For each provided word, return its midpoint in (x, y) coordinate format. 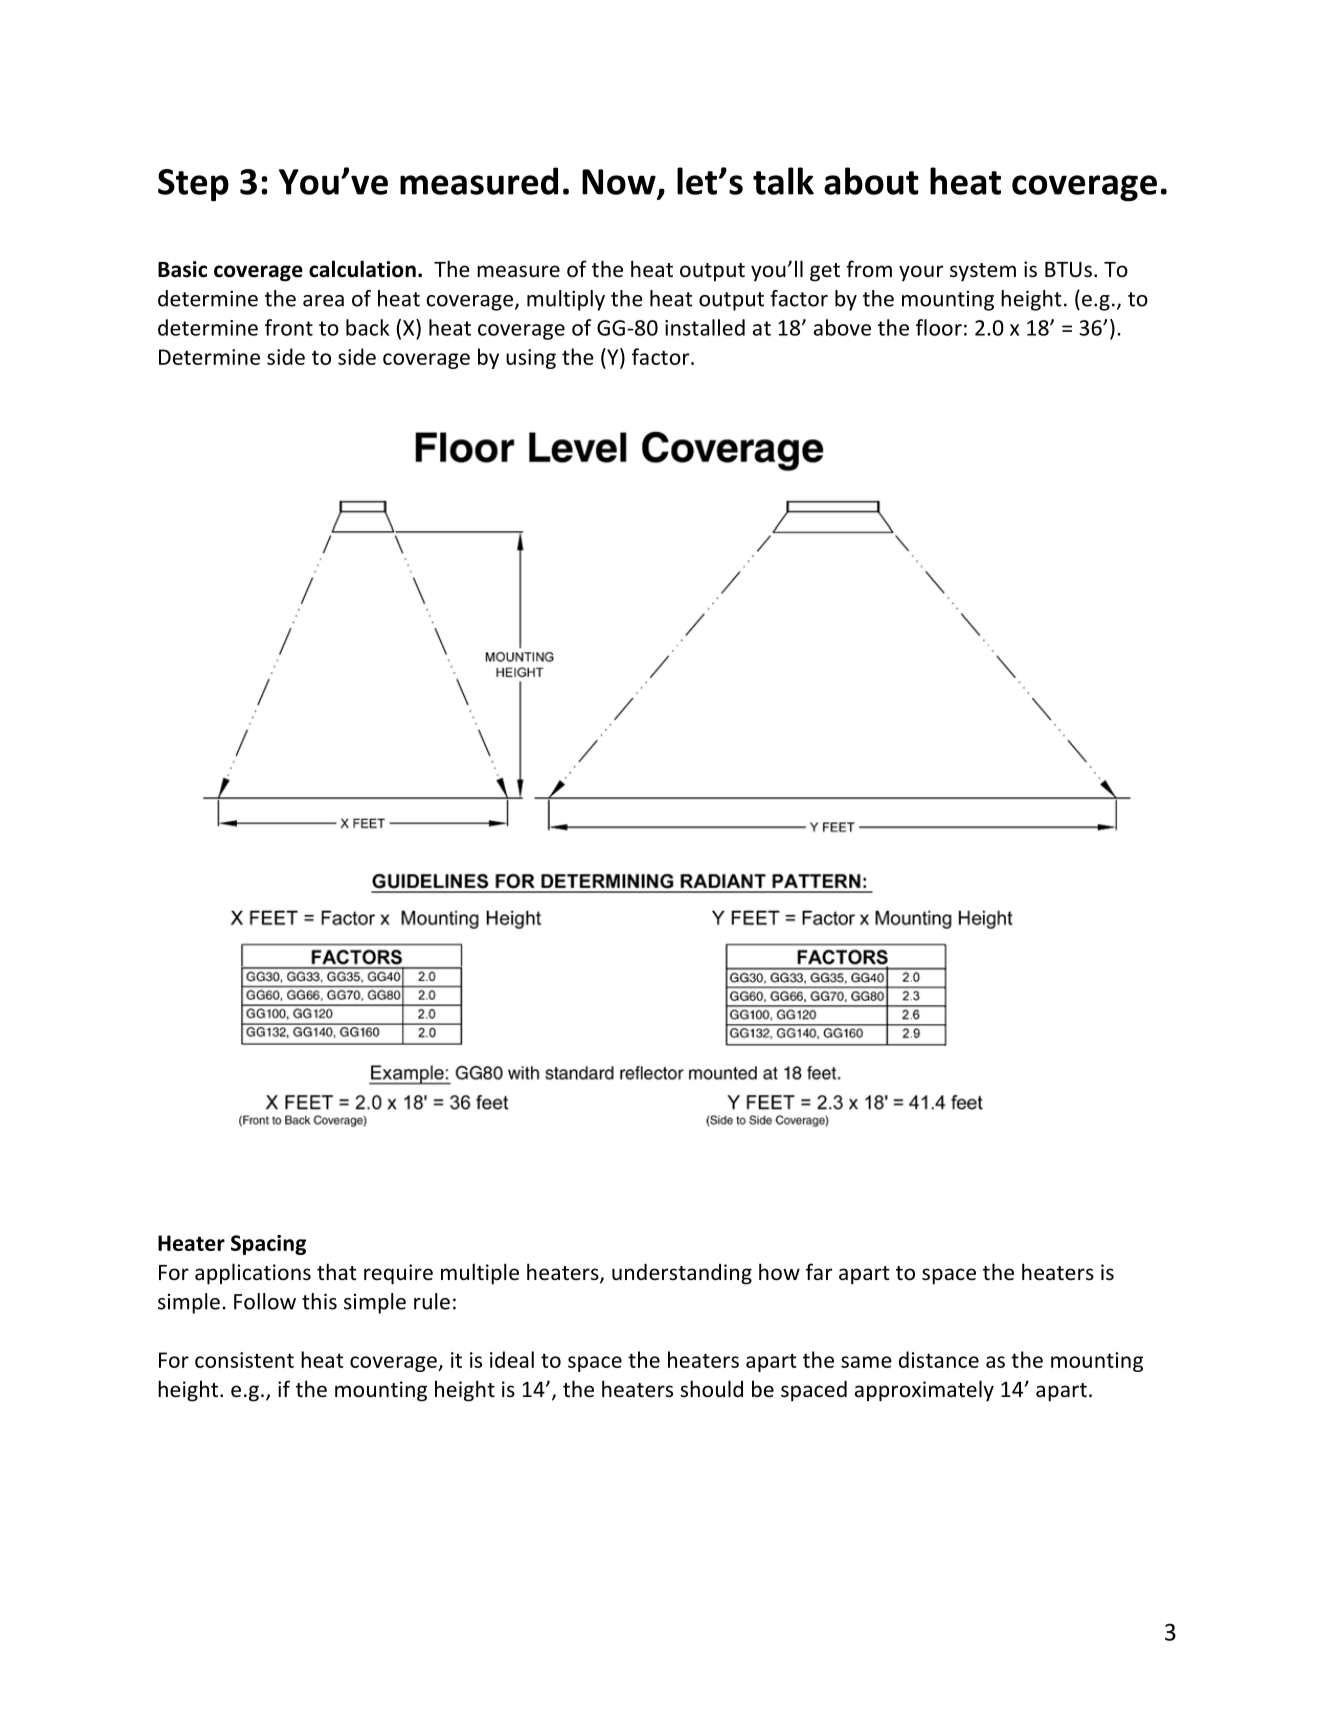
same (866, 1362)
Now (619, 182)
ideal (512, 1359)
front (289, 327)
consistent (244, 1360)
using (531, 359)
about (871, 181)
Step (193, 185)
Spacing (268, 1245)
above (842, 327)
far (819, 1271)
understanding (682, 1274)
